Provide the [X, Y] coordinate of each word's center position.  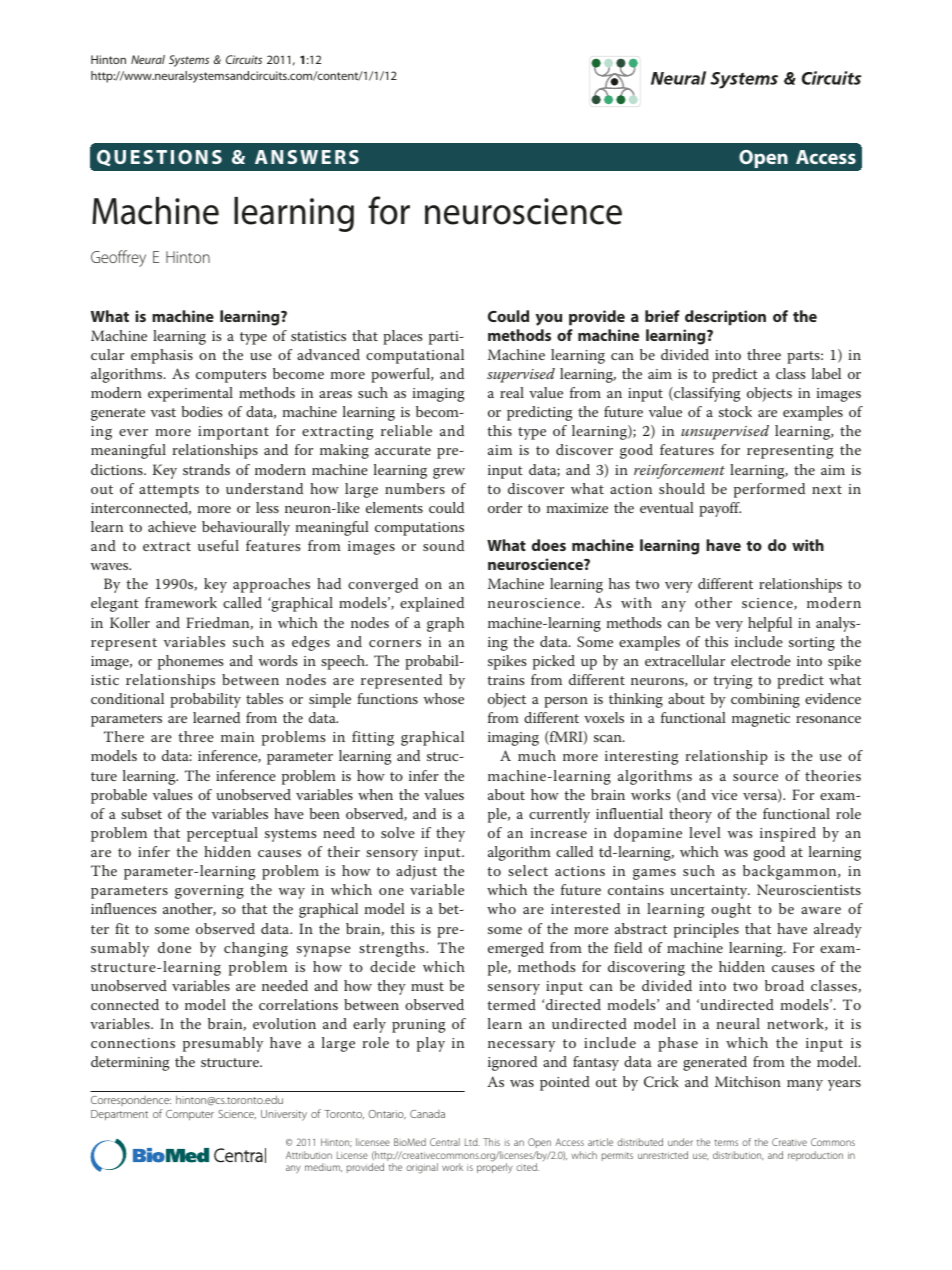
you [549, 320]
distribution [738, 1155]
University [284, 1115]
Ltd [472, 1142]
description [725, 318]
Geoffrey [118, 258]
